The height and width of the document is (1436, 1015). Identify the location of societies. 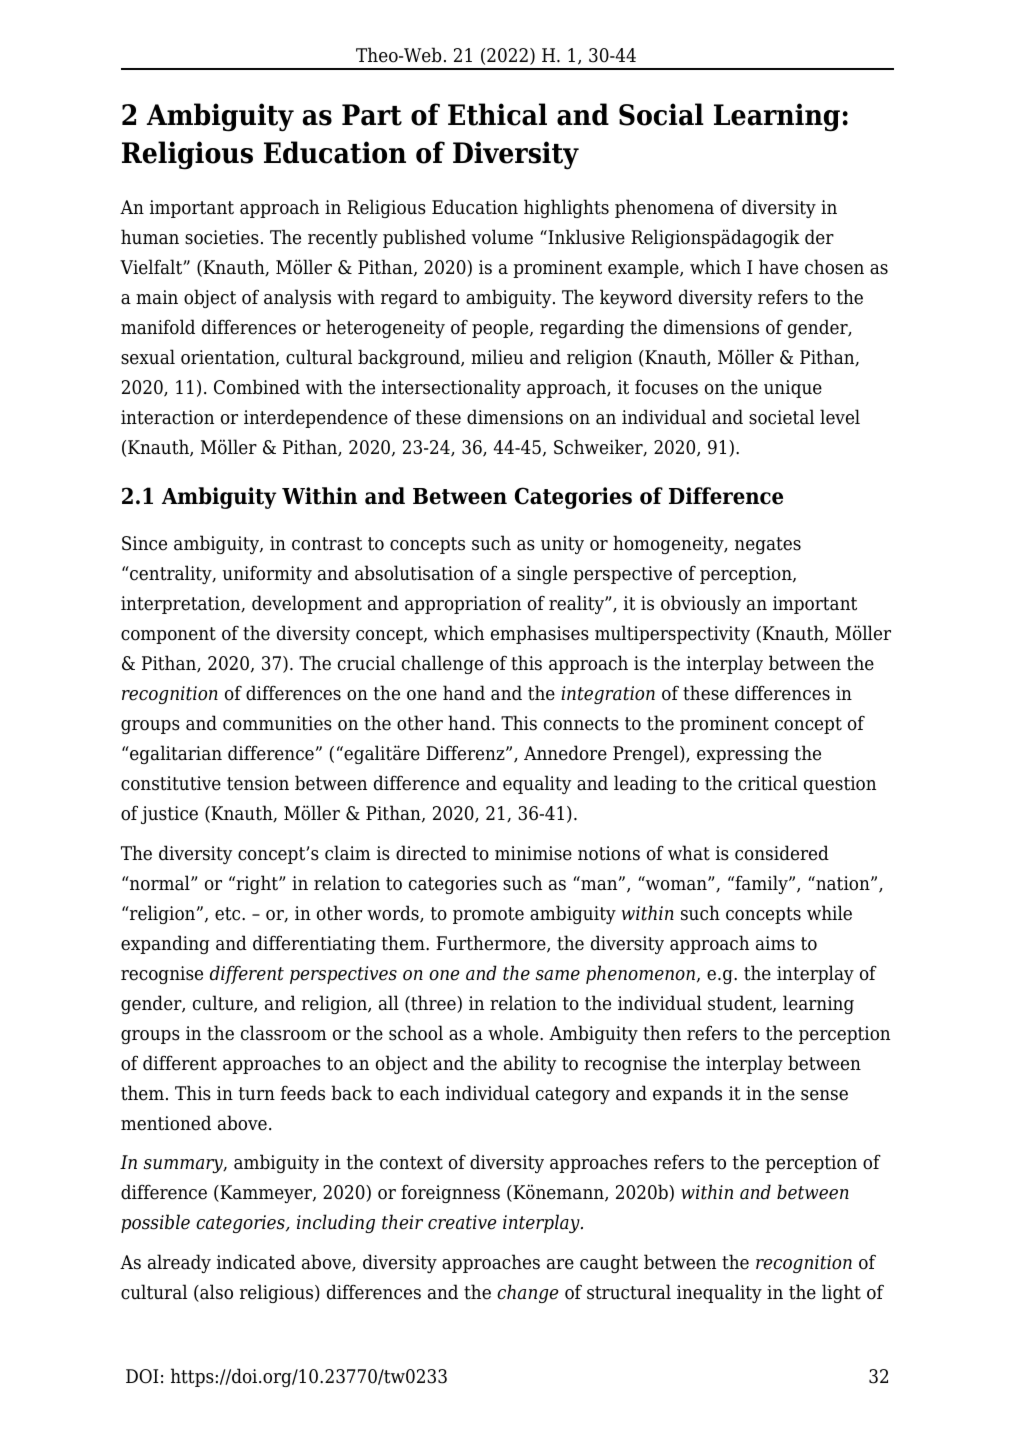
(222, 237).
